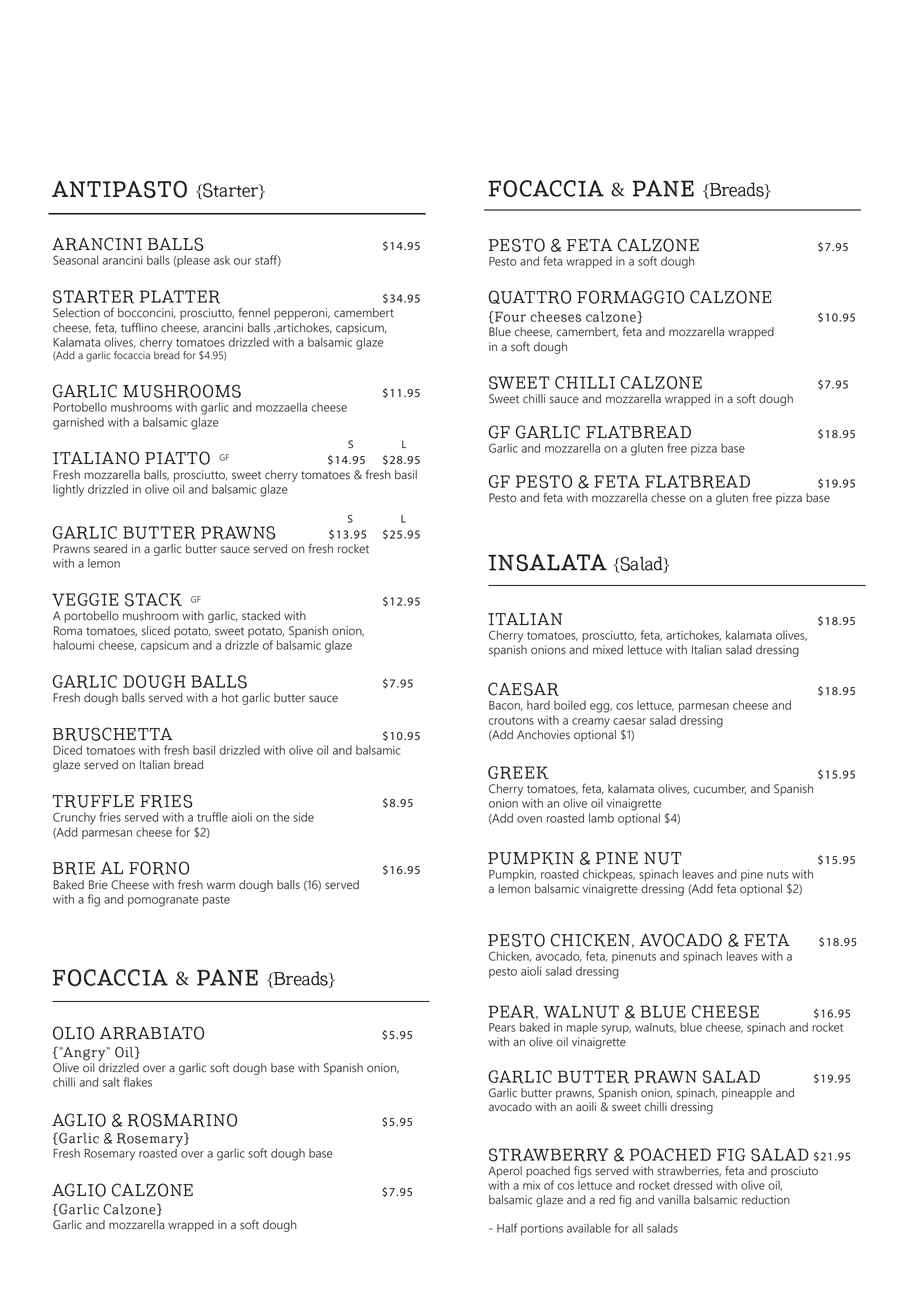  I want to click on QUATTRO, so click(530, 297).
